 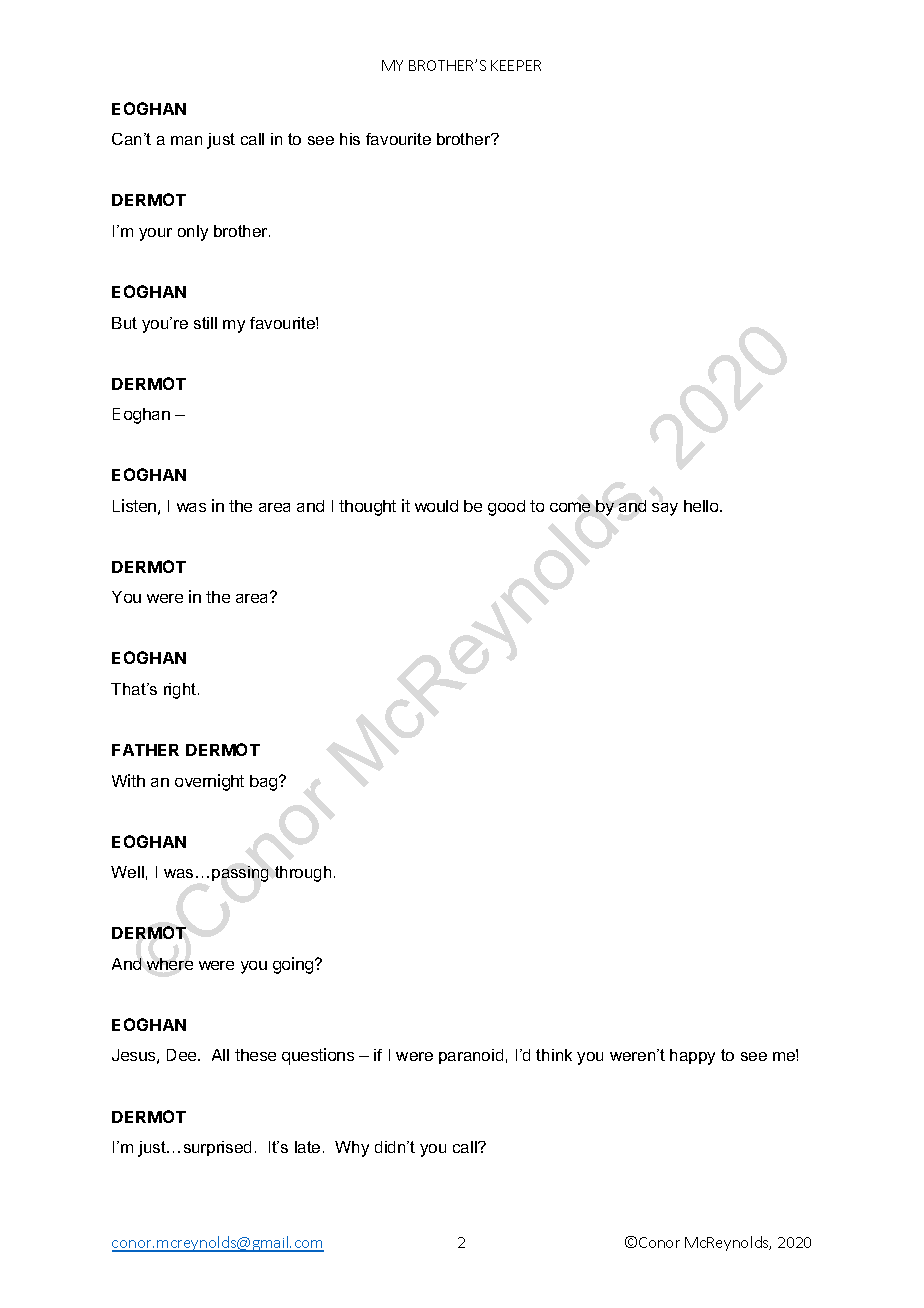 I want to click on happy, so click(x=692, y=1057).
